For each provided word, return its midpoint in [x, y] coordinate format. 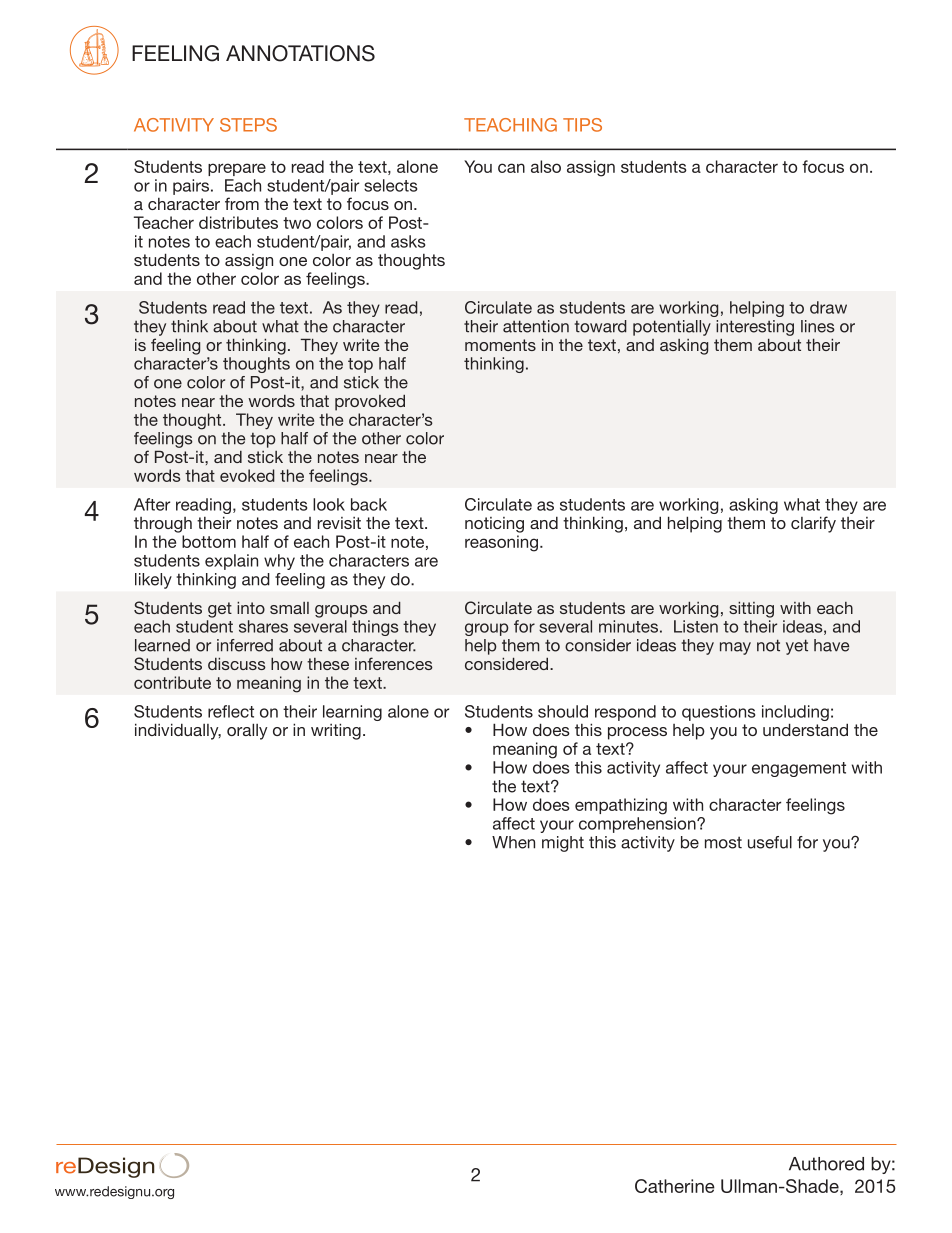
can [511, 168]
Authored [826, 1164]
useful [770, 842]
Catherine [675, 1186]
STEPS [248, 125]
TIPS [582, 125]
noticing [494, 525]
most [723, 842]
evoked [247, 475]
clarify [813, 524]
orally [247, 731]
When [513, 842]
